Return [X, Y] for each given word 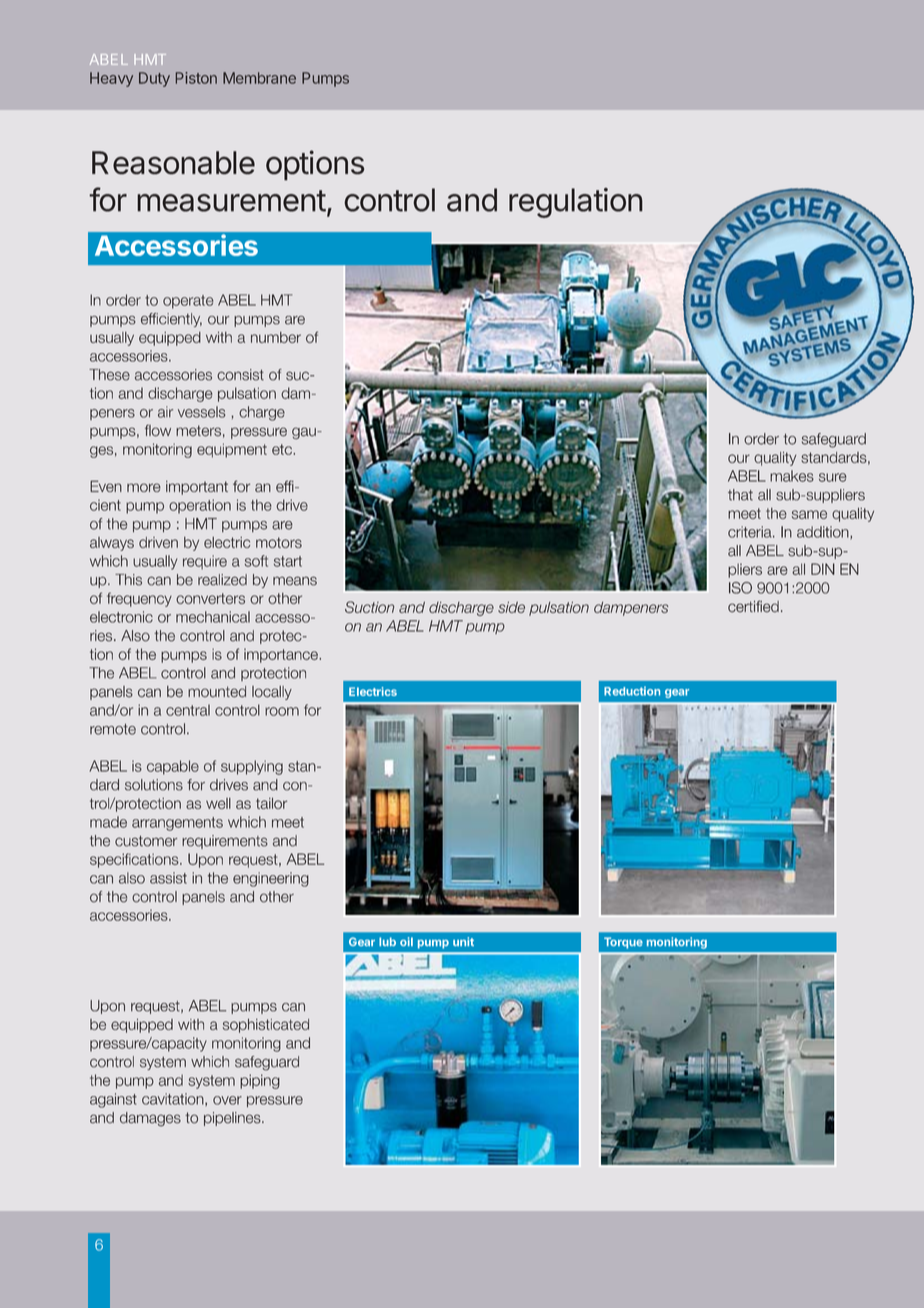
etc [283, 449]
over [227, 1100]
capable [173, 767]
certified [753, 606]
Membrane [259, 78]
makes [792, 476]
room [282, 711]
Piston [196, 78]
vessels [202, 412]
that [740, 495]
